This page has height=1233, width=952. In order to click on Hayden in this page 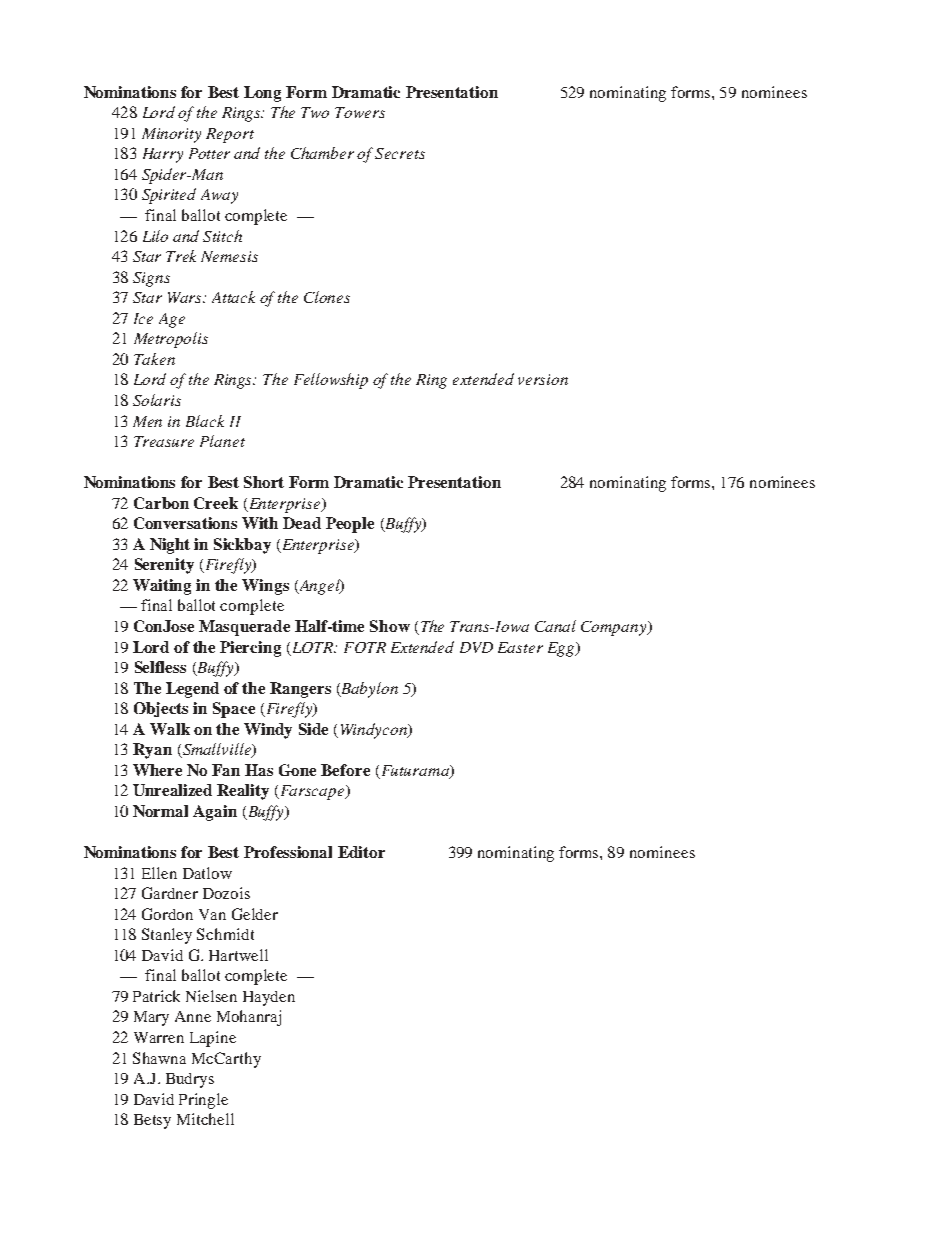, I will do `click(269, 998)`.
